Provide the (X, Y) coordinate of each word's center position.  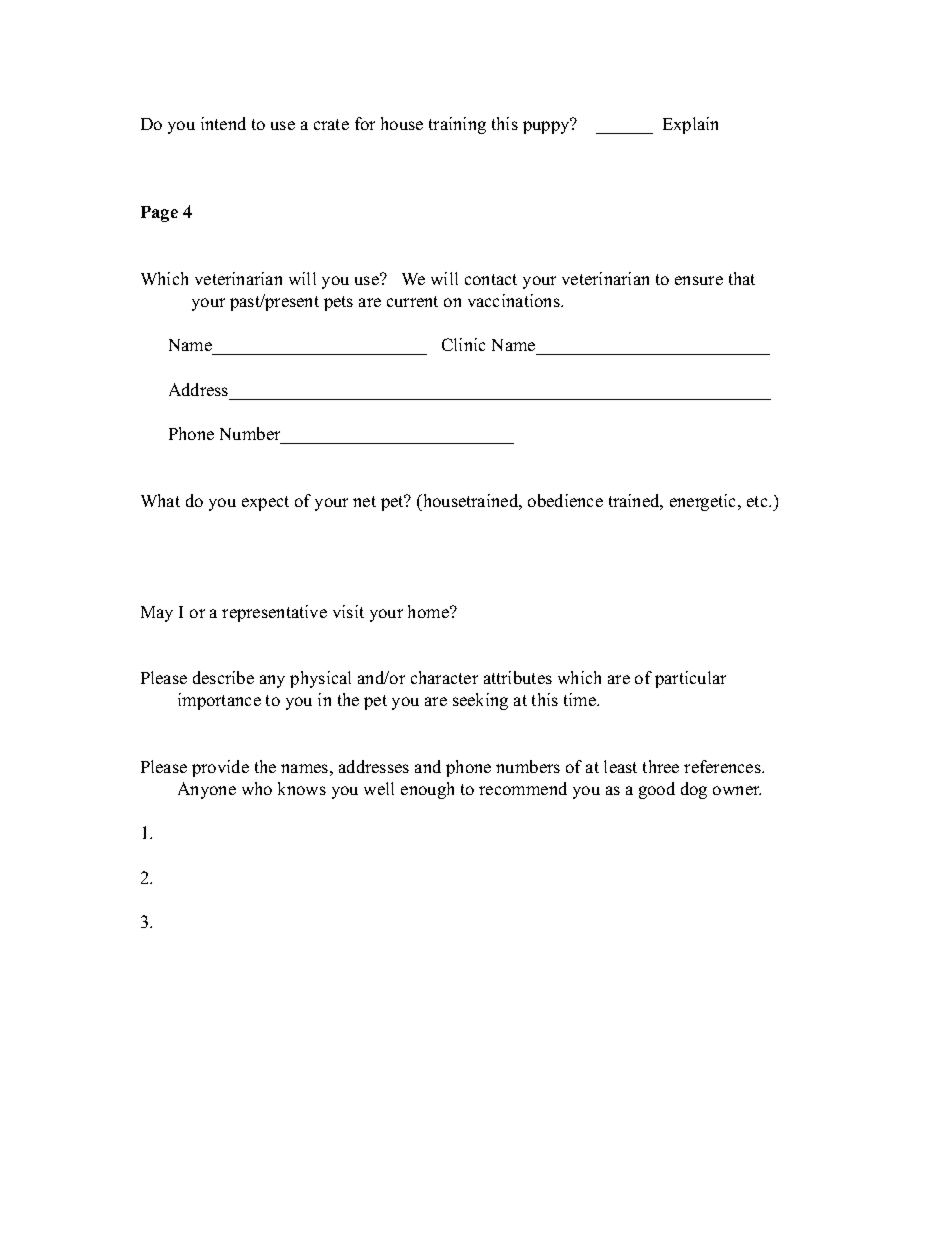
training (457, 125)
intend (223, 123)
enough (427, 790)
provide (220, 768)
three (661, 766)
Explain (690, 125)
